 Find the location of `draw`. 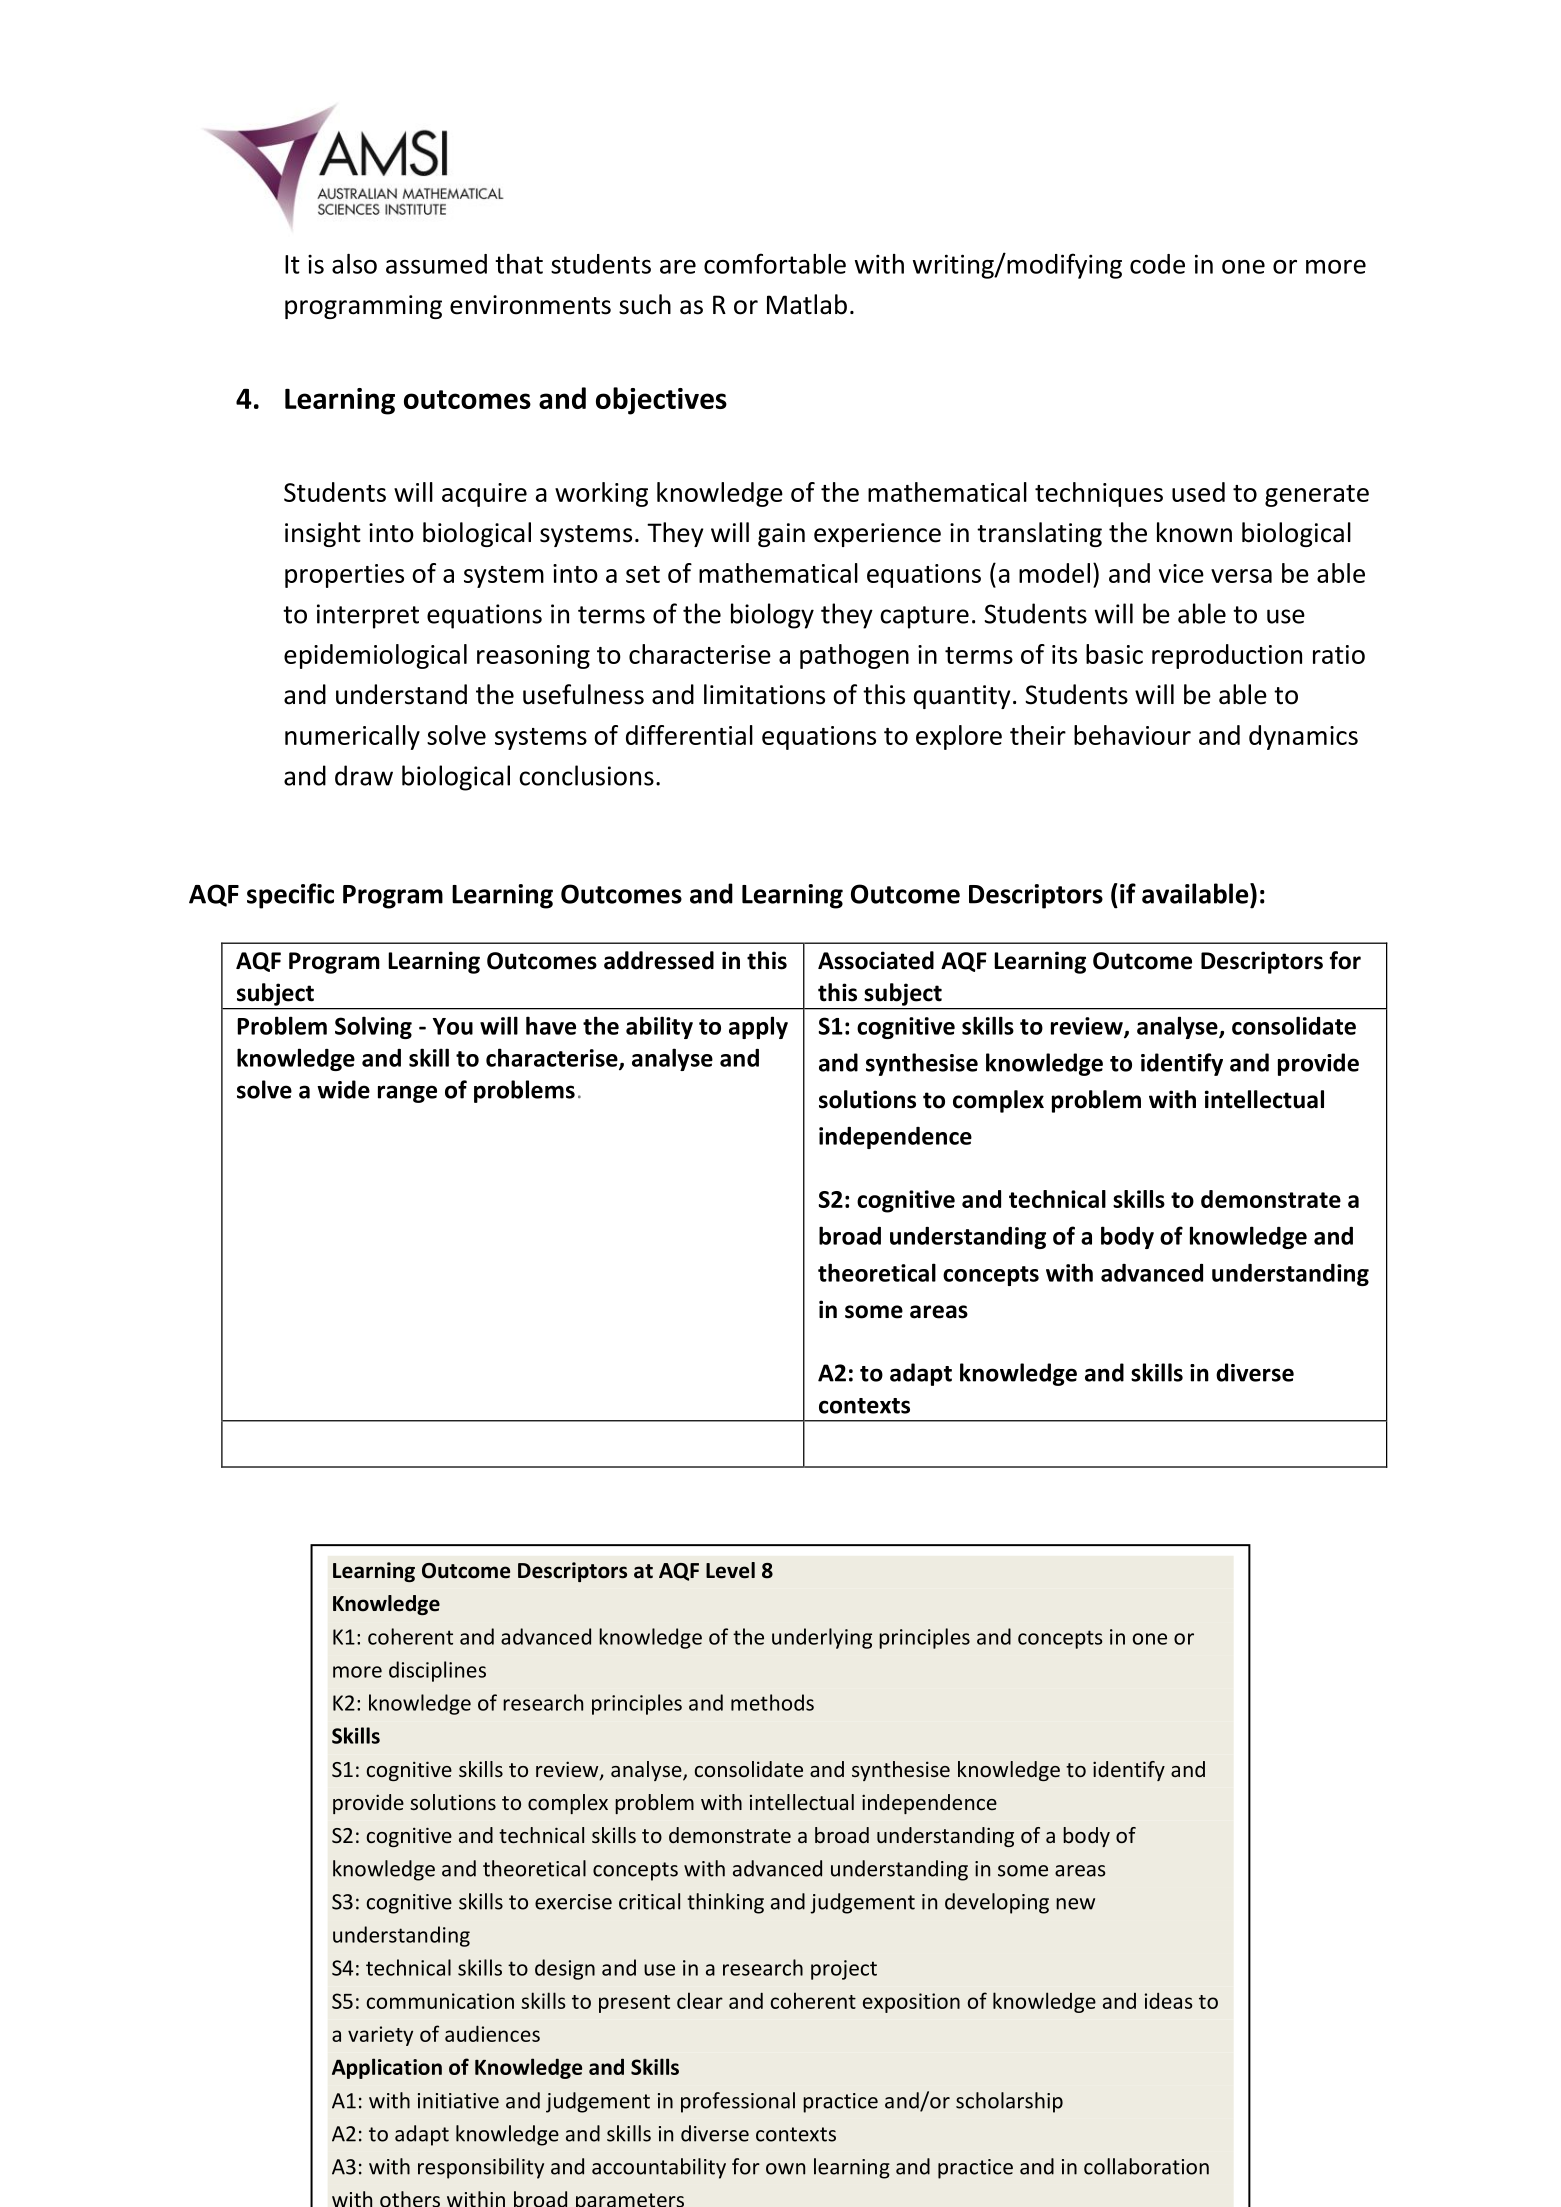

draw is located at coordinates (364, 775).
